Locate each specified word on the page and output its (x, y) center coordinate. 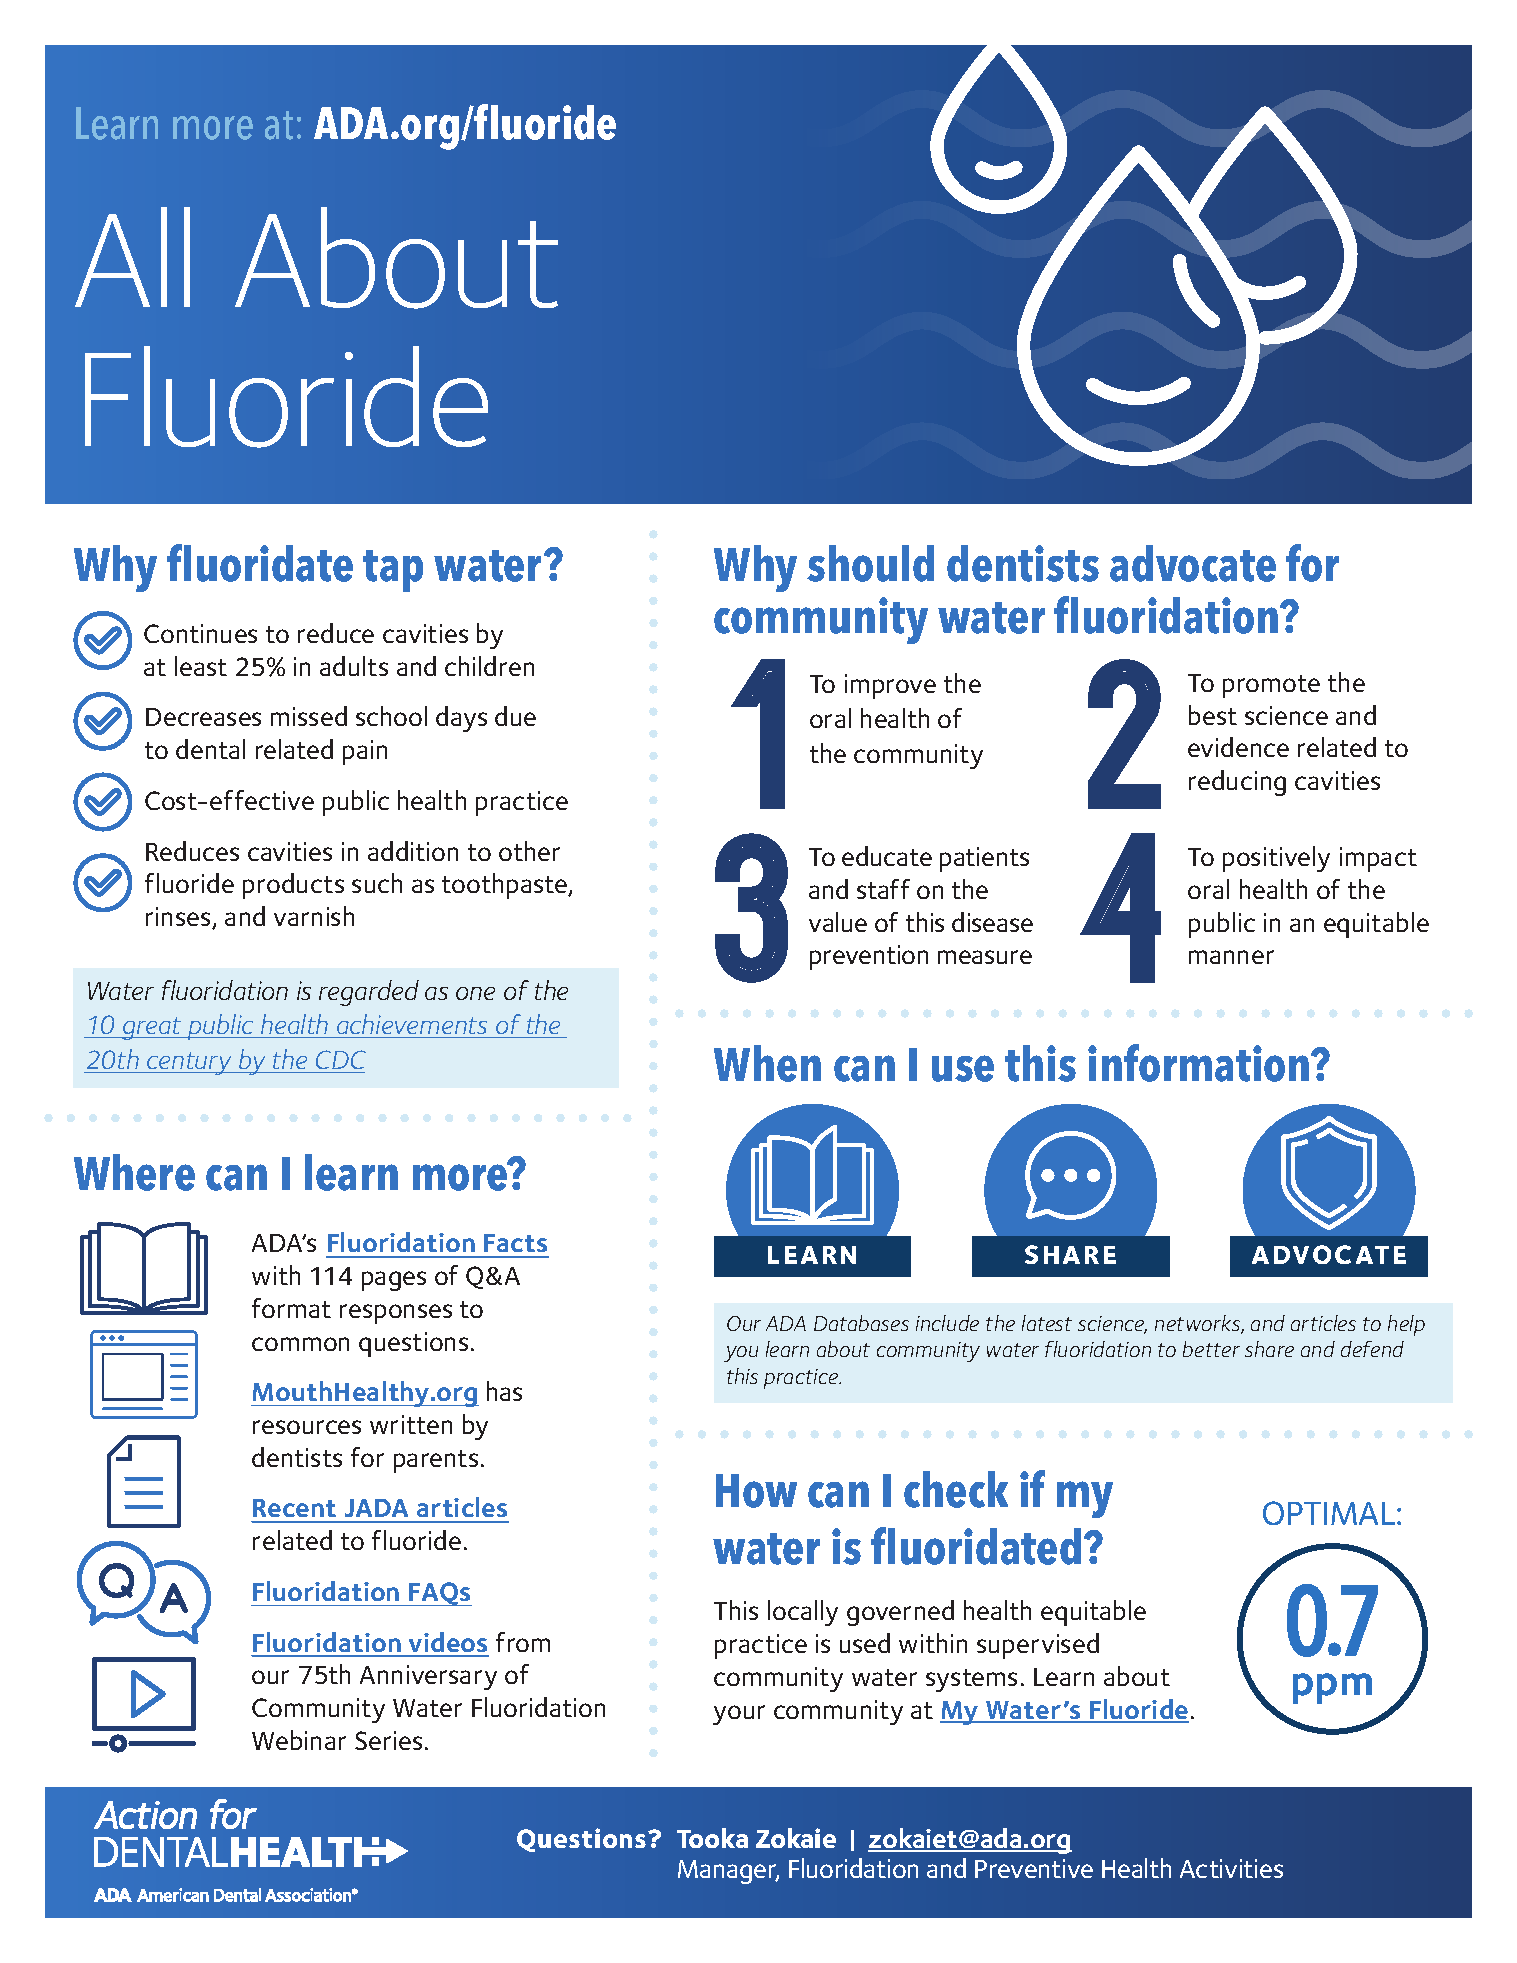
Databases (861, 1323)
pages (394, 1281)
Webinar (299, 1740)
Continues (200, 633)
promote (1271, 686)
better (1211, 1349)
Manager (728, 1872)
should (870, 563)
